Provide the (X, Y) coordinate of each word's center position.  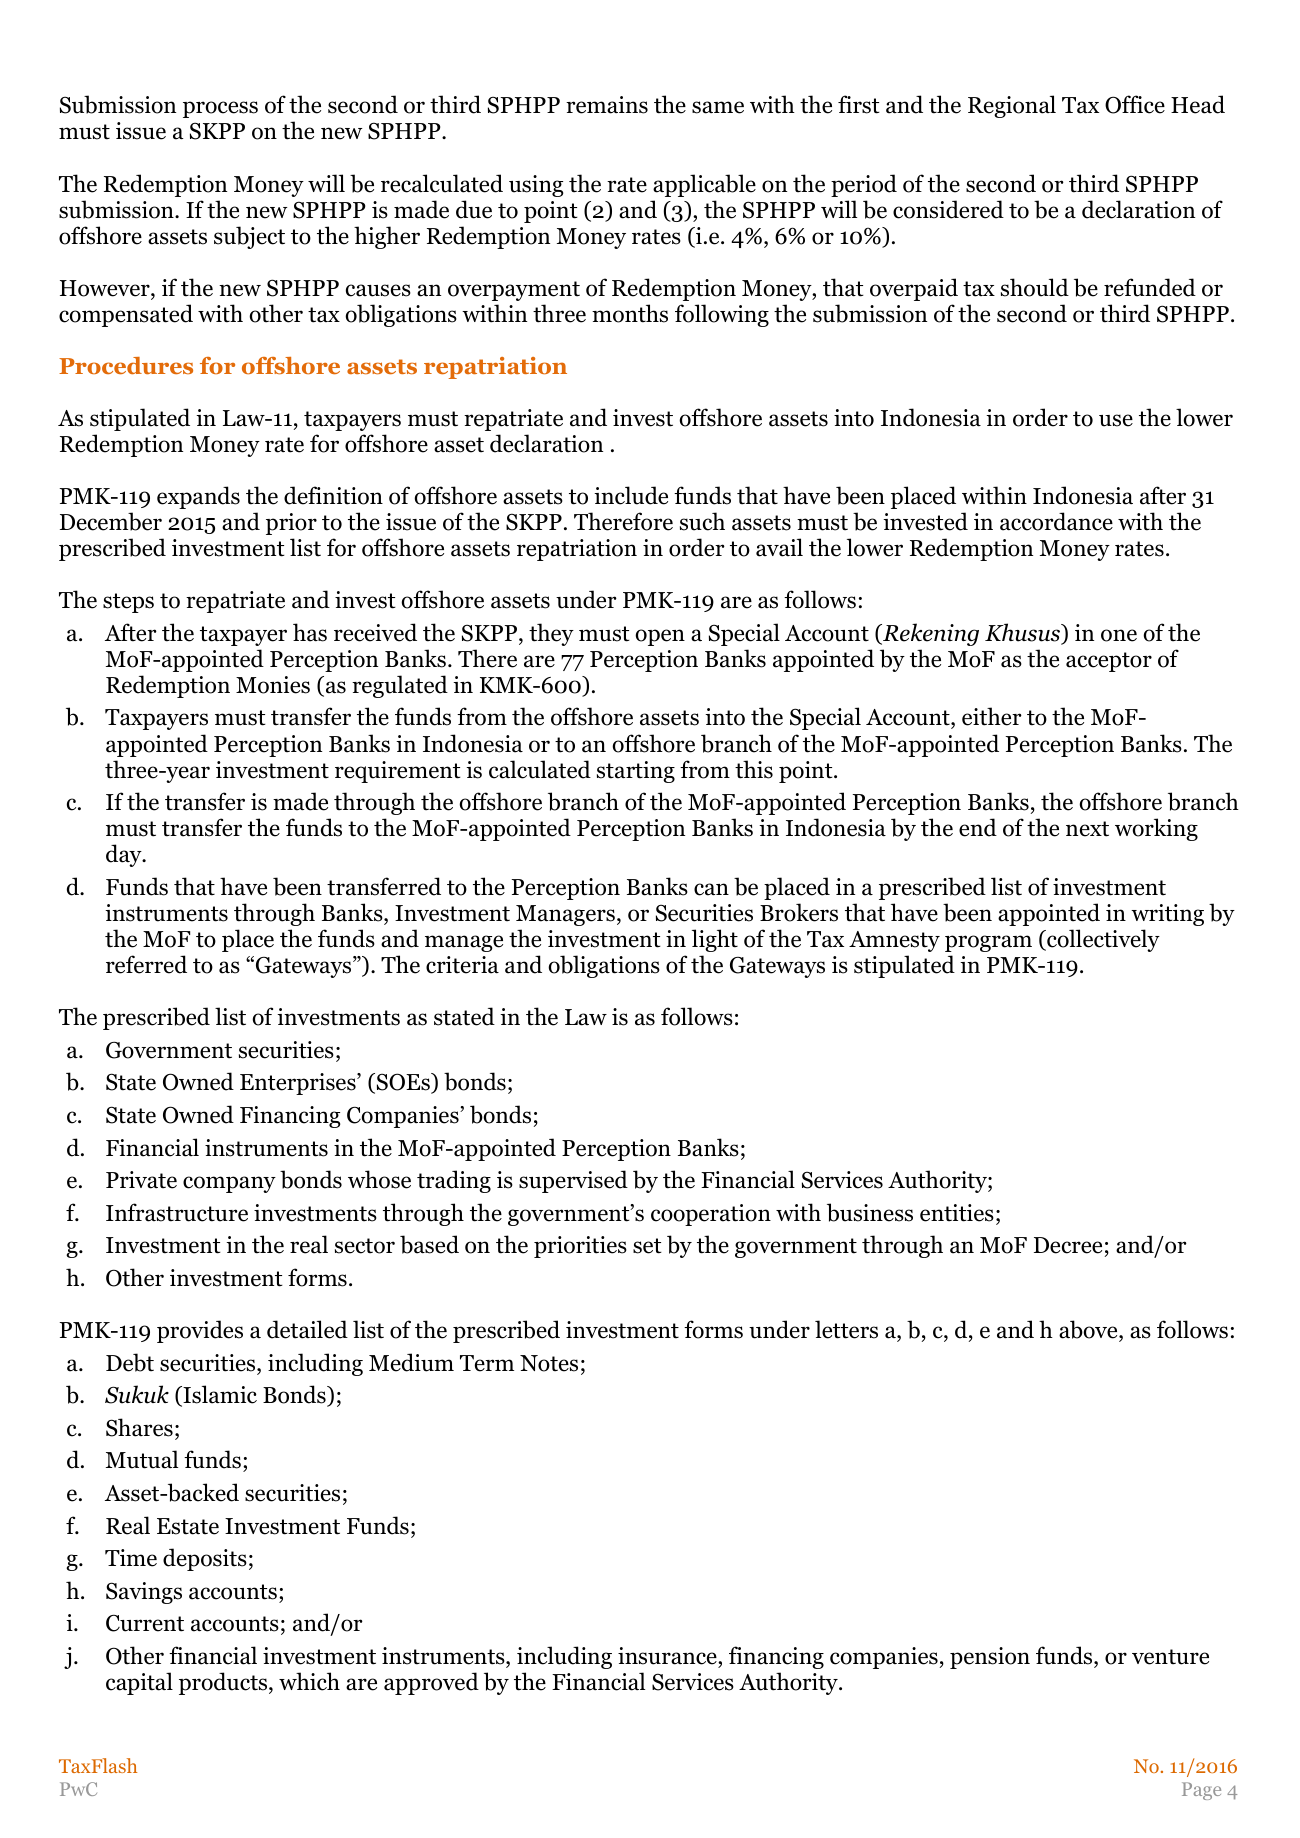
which (309, 1681)
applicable (704, 185)
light (715, 940)
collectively (1102, 940)
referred (146, 964)
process (220, 109)
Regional (1012, 106)
